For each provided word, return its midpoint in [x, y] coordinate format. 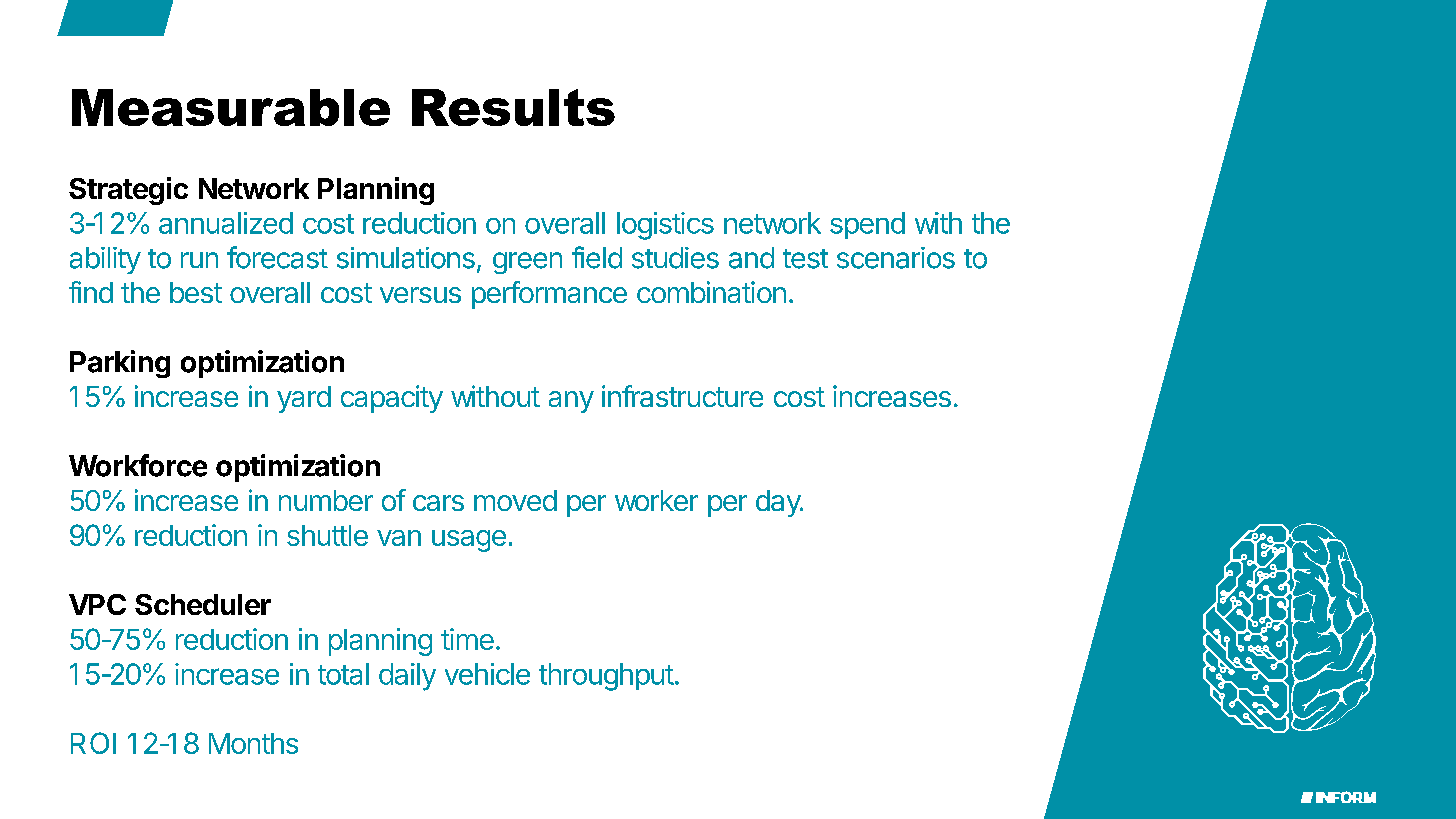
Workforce [138, 465]
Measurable [231, 107]
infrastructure [682, 396]
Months [253, 743]
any [571, 402]
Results [513, 107]
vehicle [487, 674]
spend [867, 225]
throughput [606, 677]
